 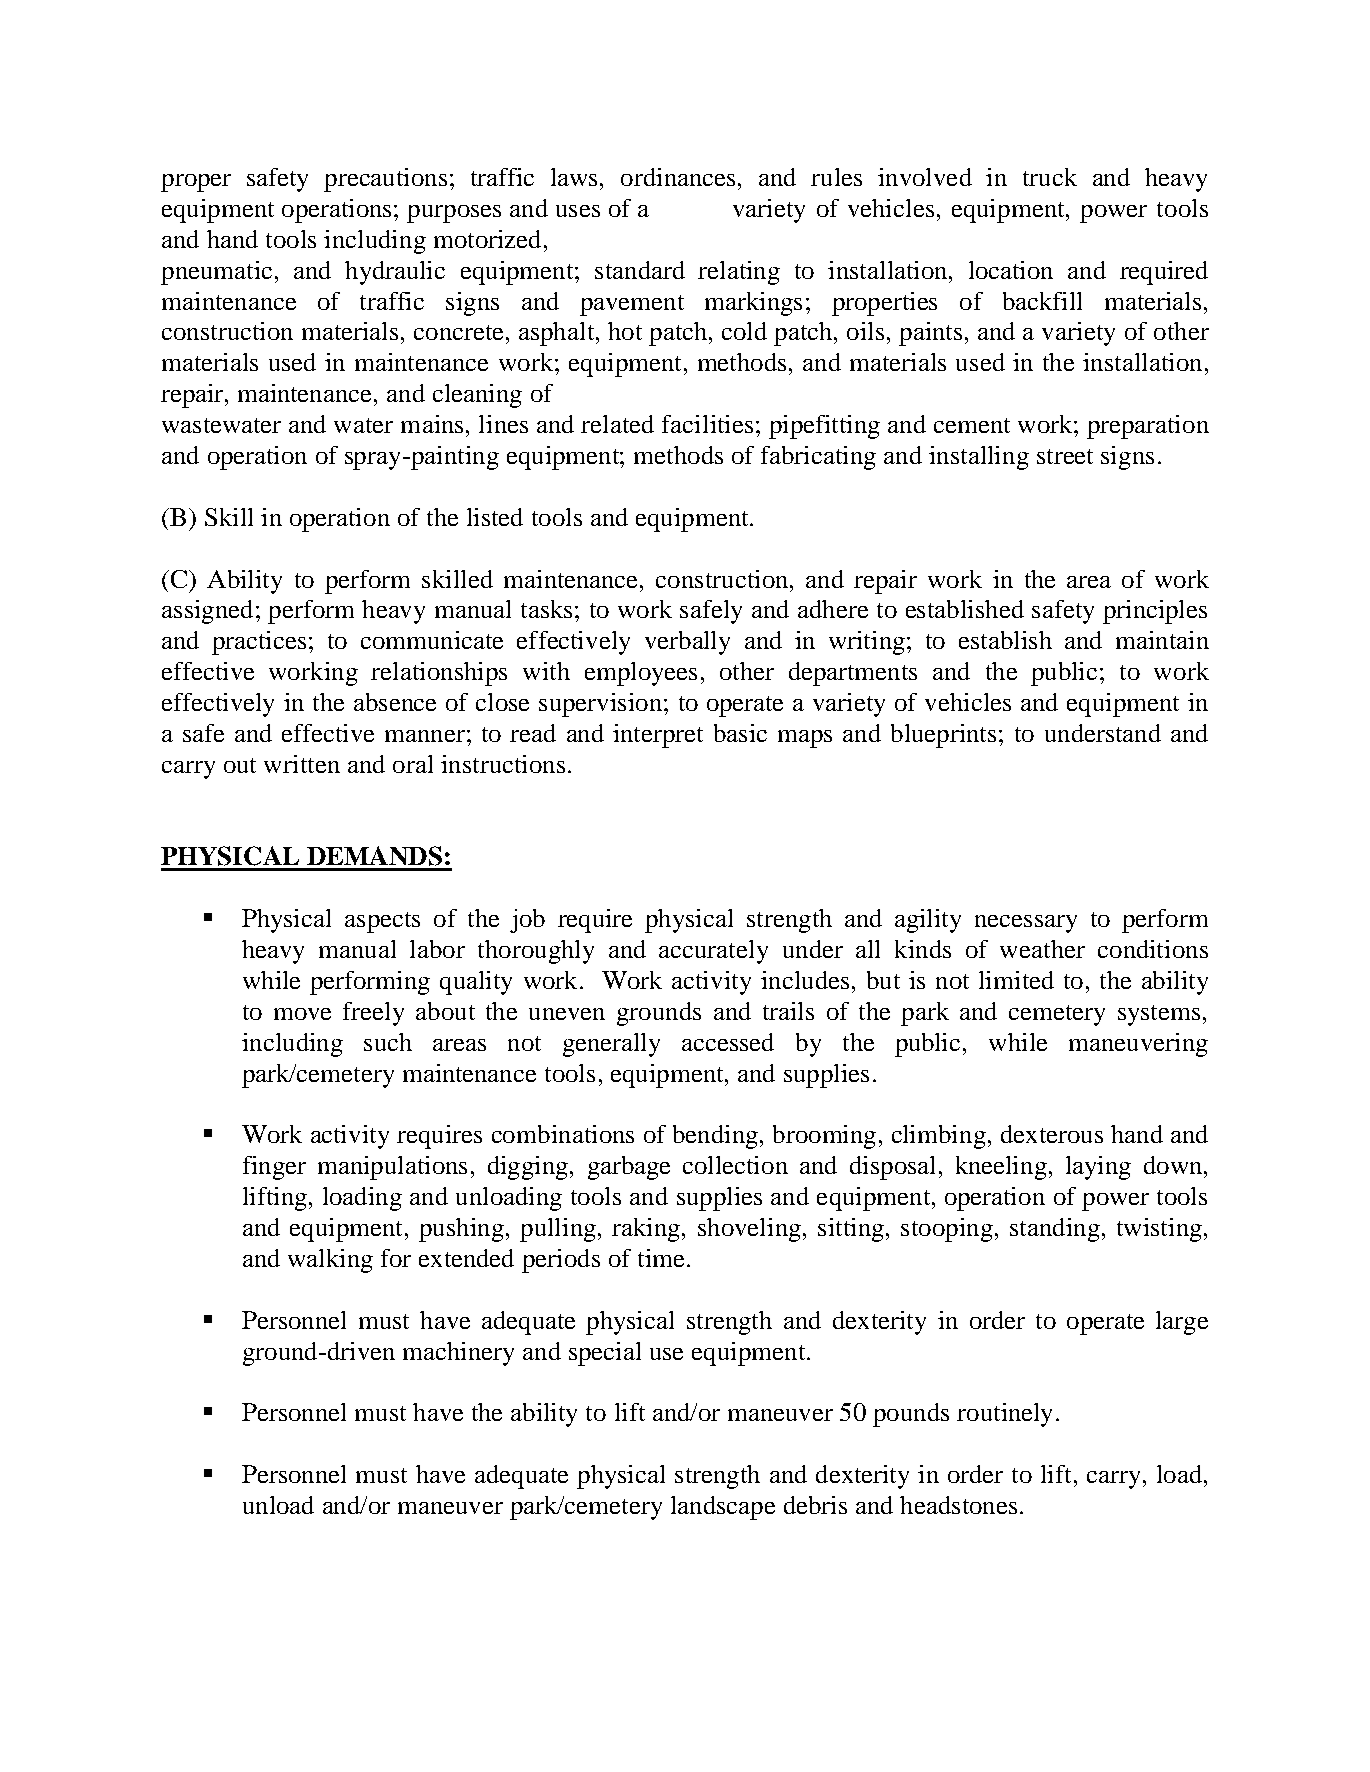 What do you see at coordinates (1050, 177) in the page?
I see `truck` at bounding box center [1050, 177].
